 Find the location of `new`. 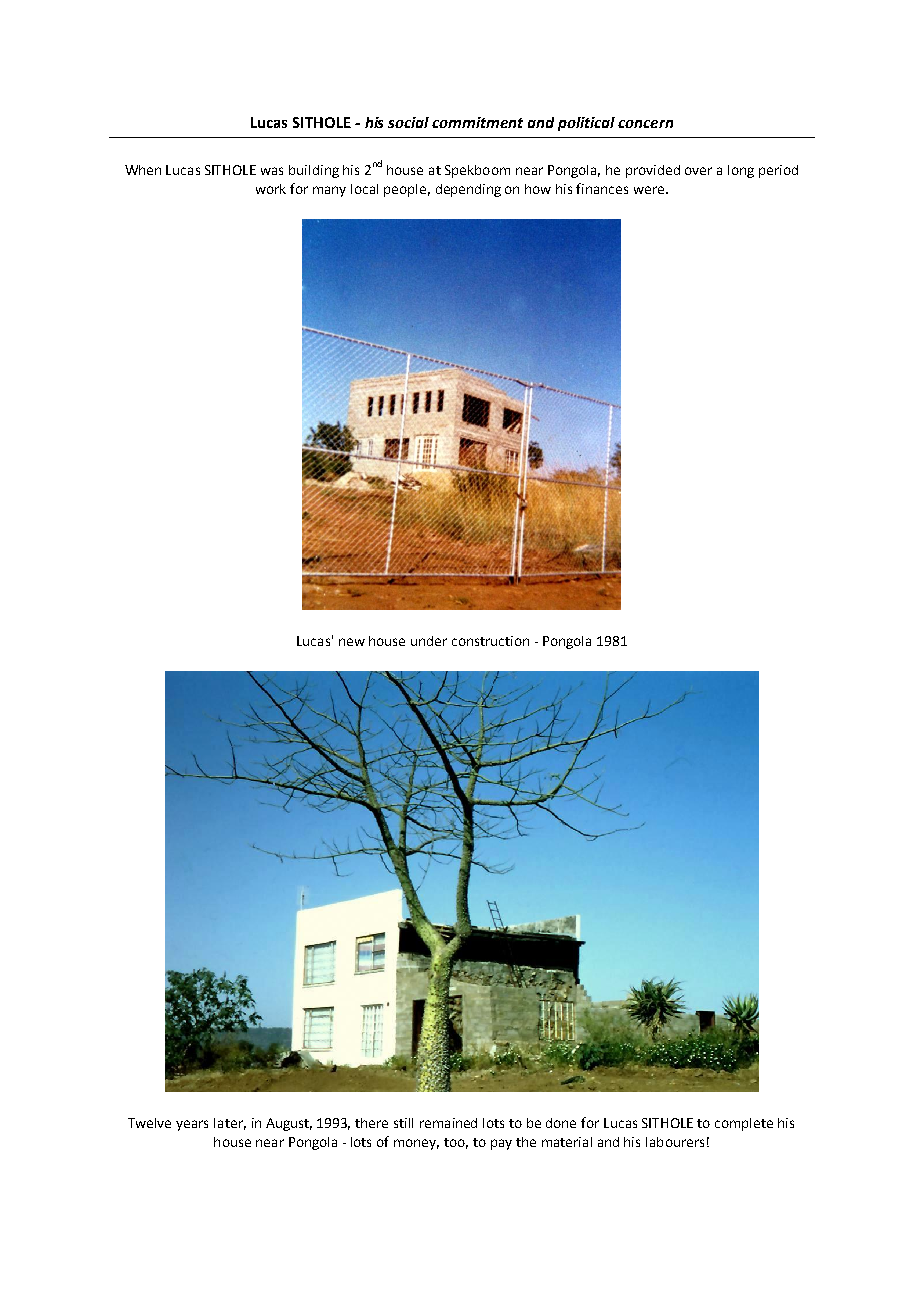

new is located at coordinates (352, 642).
